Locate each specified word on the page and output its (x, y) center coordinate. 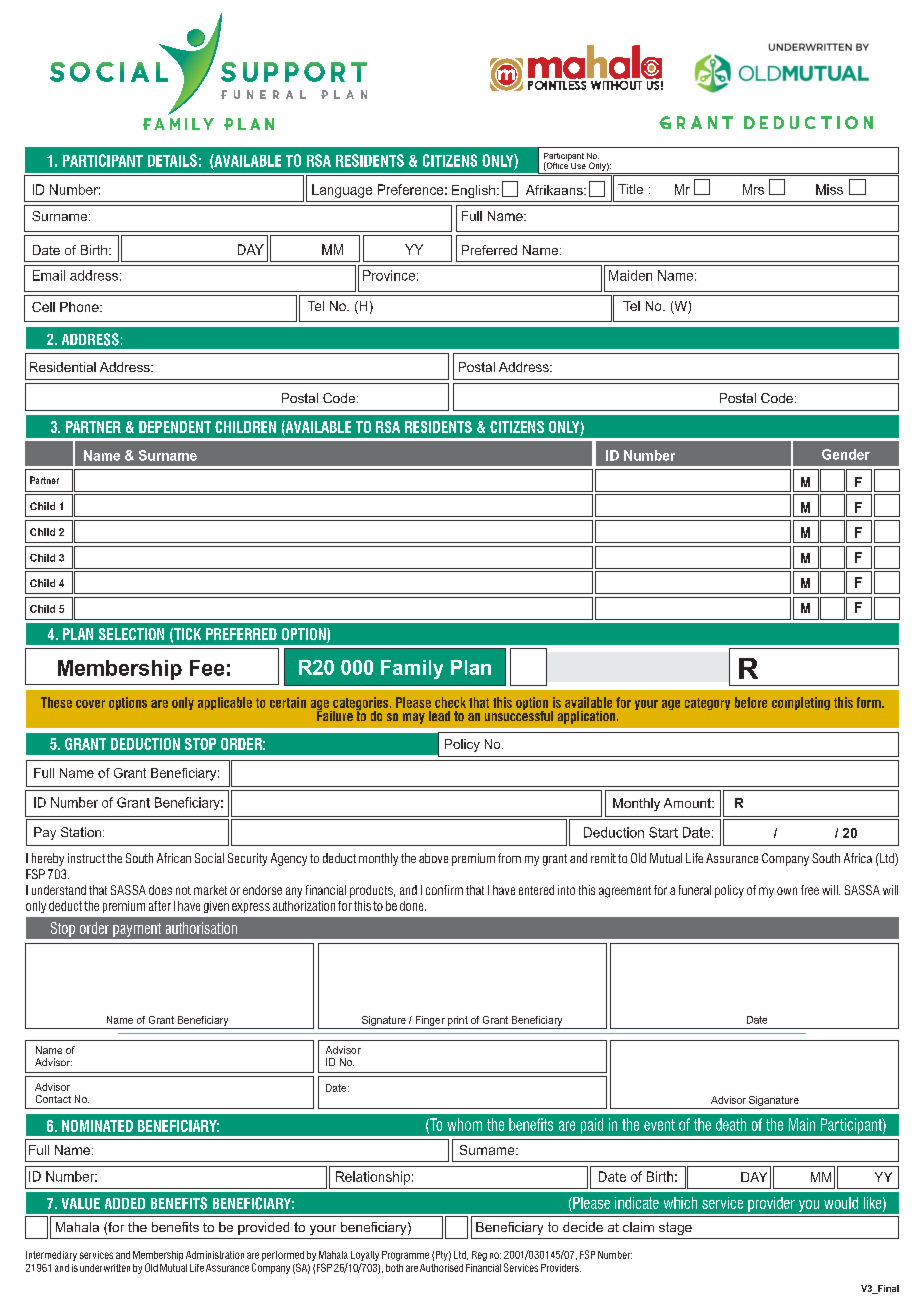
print (458, 1021)
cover (90, 704)
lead (439, 716)
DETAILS (172, 160)
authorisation (201, 928)
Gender (846, 454)
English (473, 191)
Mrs (753, 189)
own (787, 891)
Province (389, 275)
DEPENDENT (175, 427)
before (751, 702)
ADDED (125, 1203)
